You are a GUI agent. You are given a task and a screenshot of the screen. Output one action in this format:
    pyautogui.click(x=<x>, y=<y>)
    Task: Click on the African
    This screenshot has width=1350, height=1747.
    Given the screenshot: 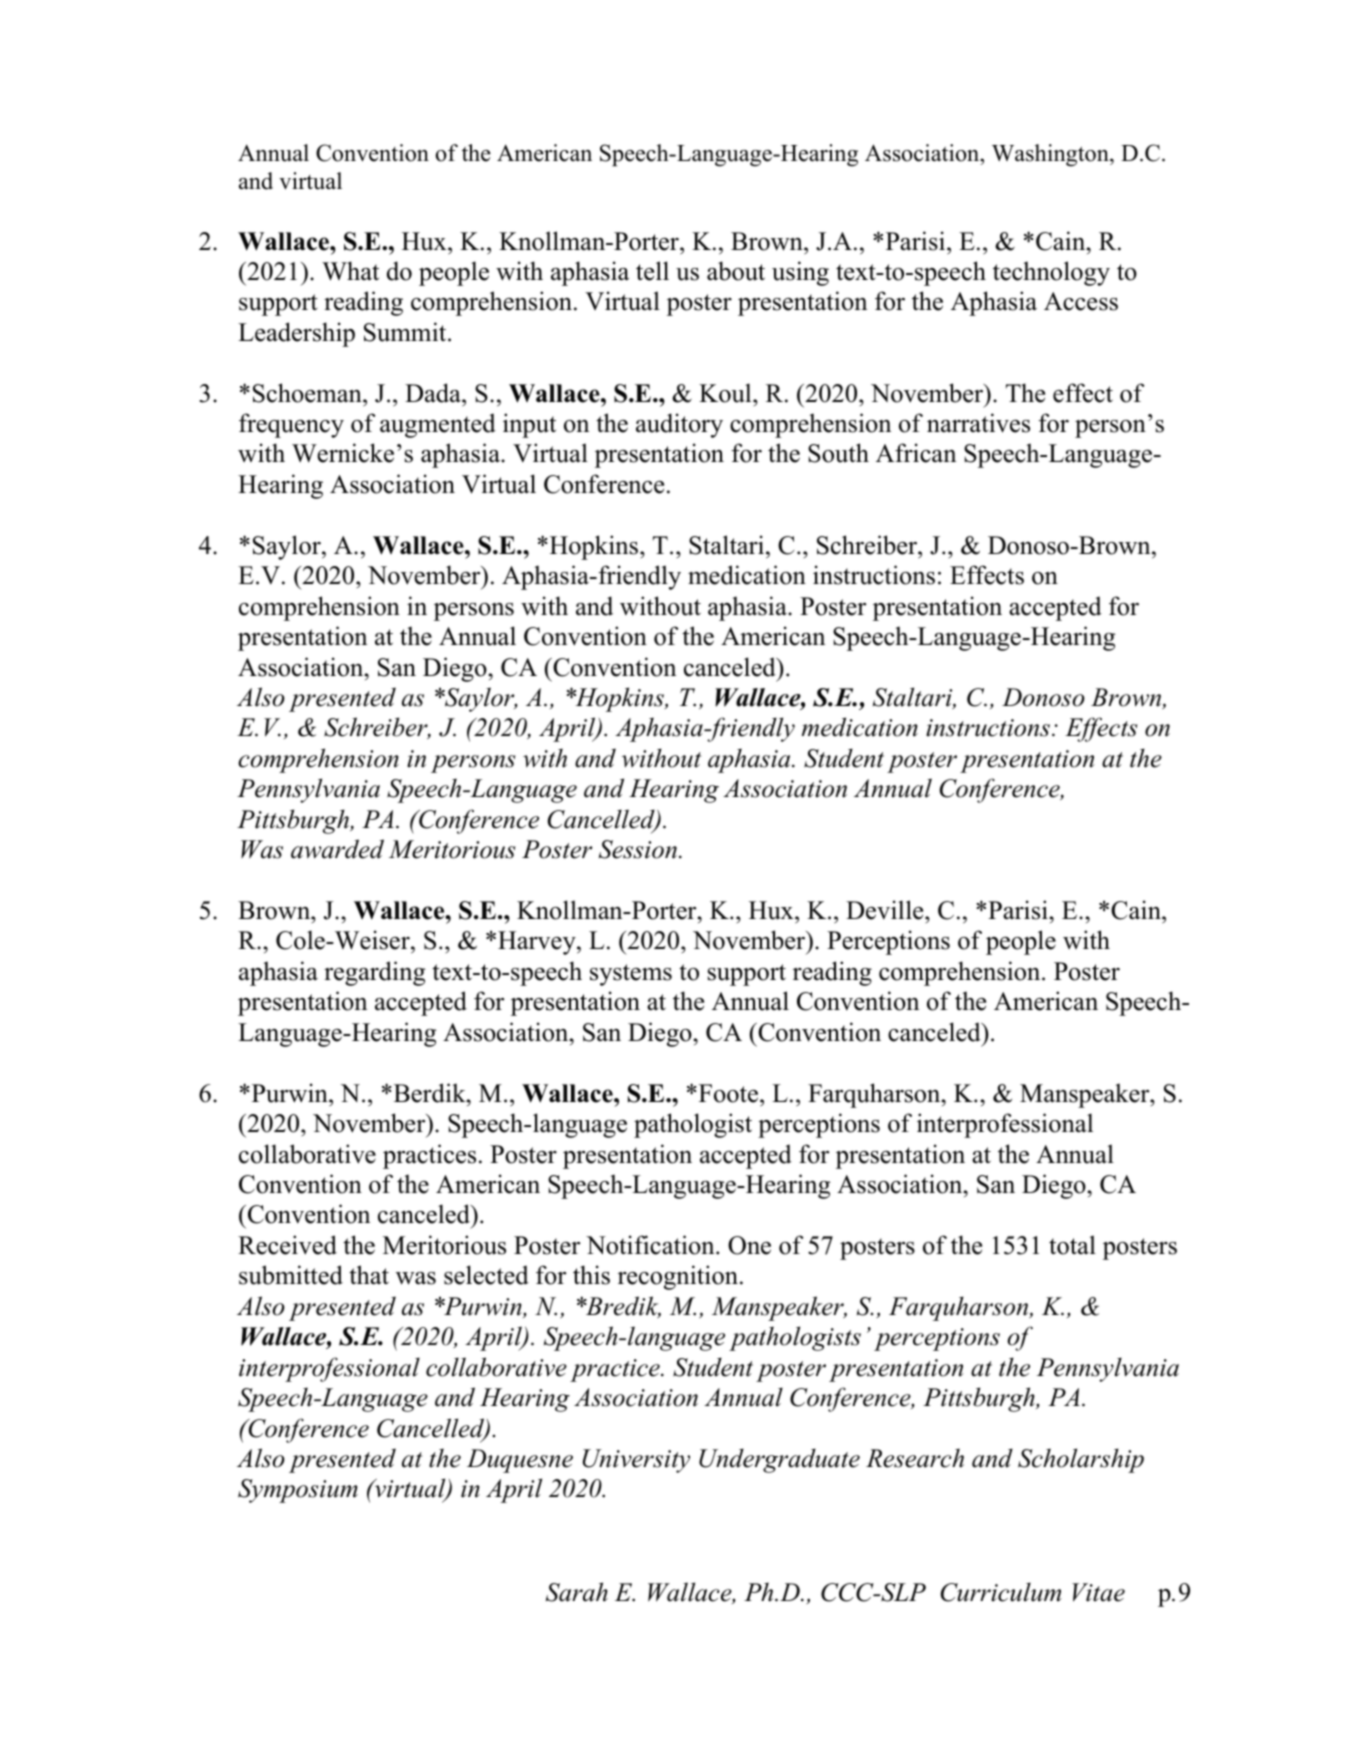 What is the action you would take?
    pyautogui.click(x=916, y=453)
